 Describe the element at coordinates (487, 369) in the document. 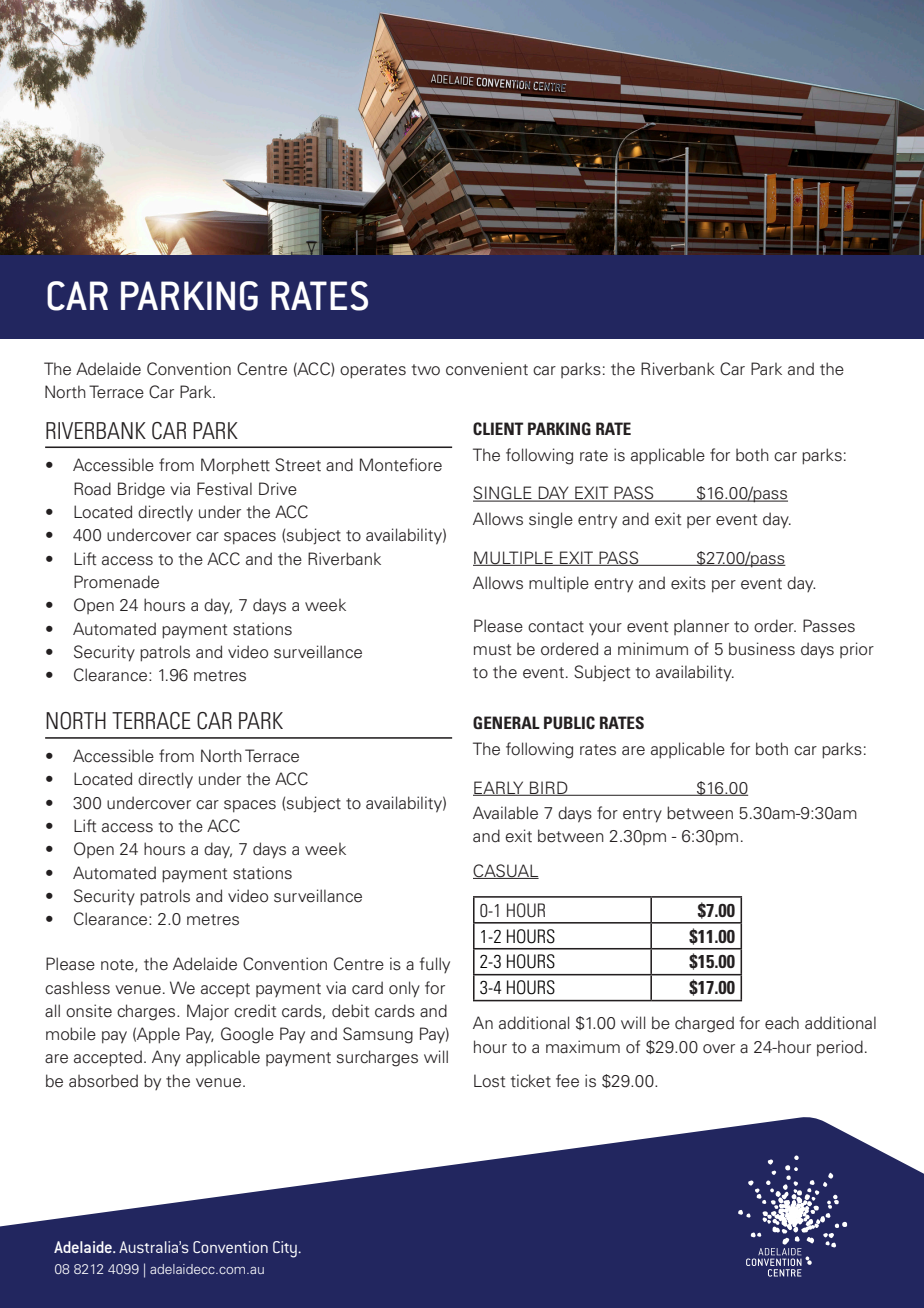

I see `convenient` at that location.
